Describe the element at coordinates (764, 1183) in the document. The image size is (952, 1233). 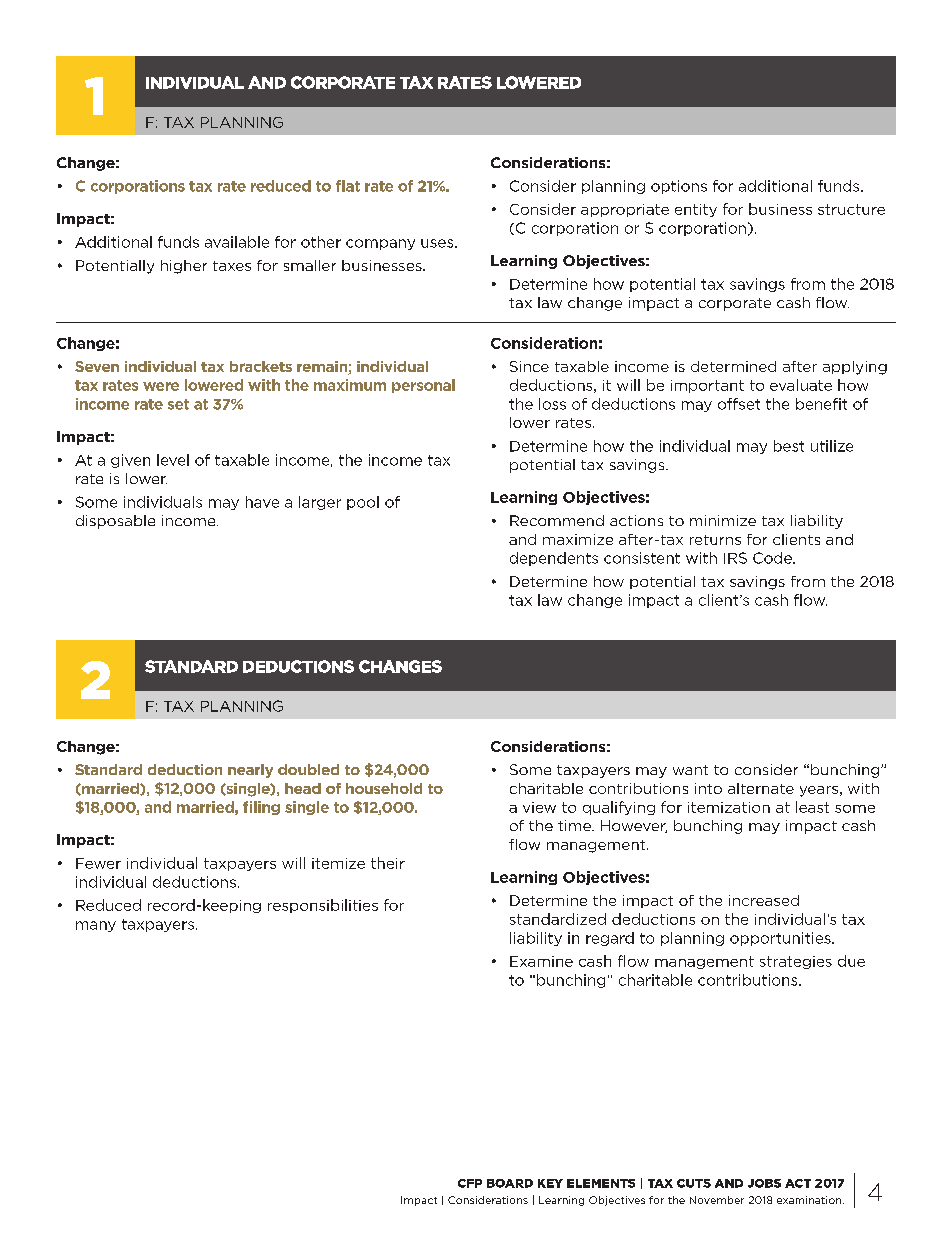
I see `JOBS` at that location.
